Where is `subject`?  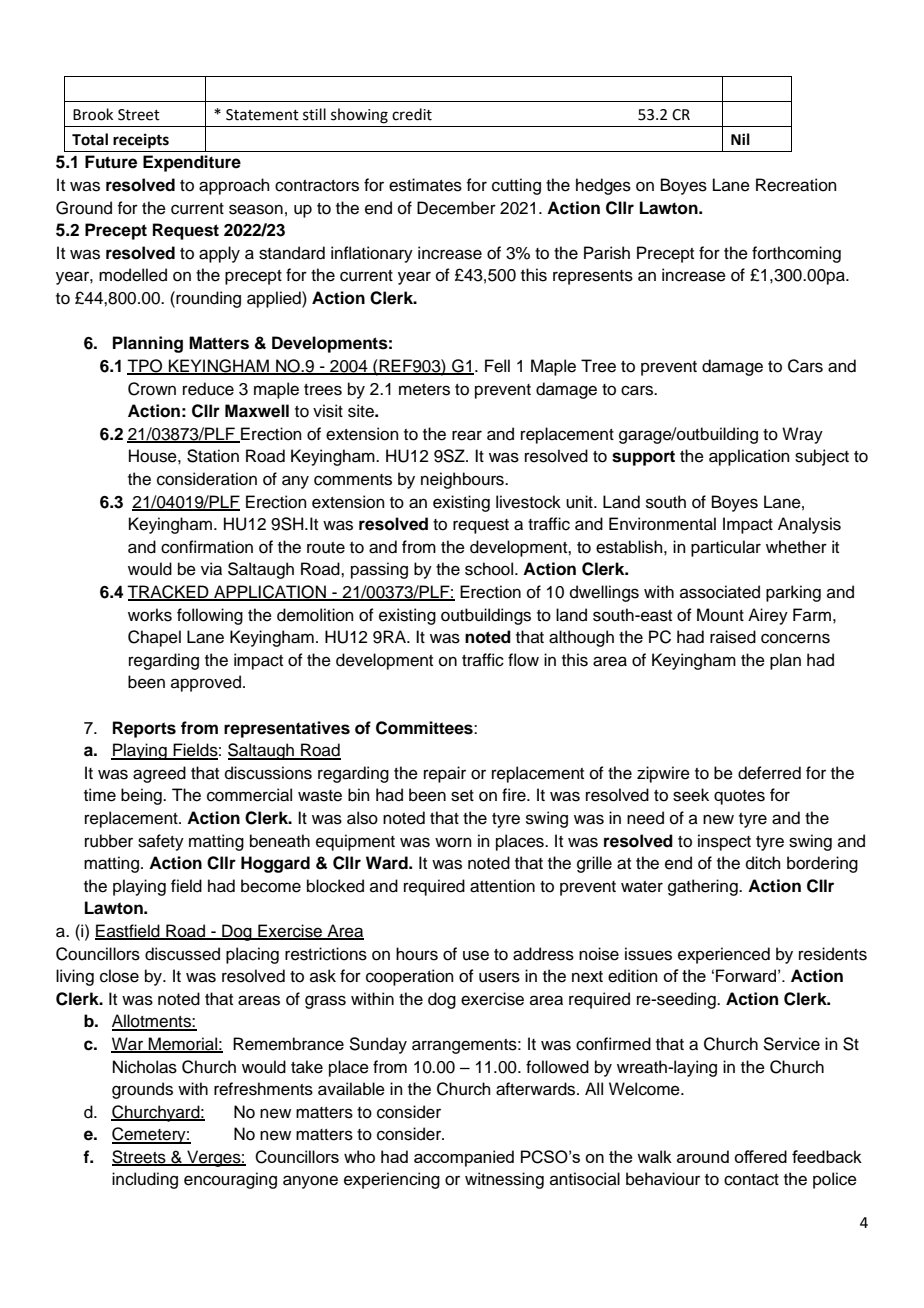
subject is located at coordinates (822, 457).
